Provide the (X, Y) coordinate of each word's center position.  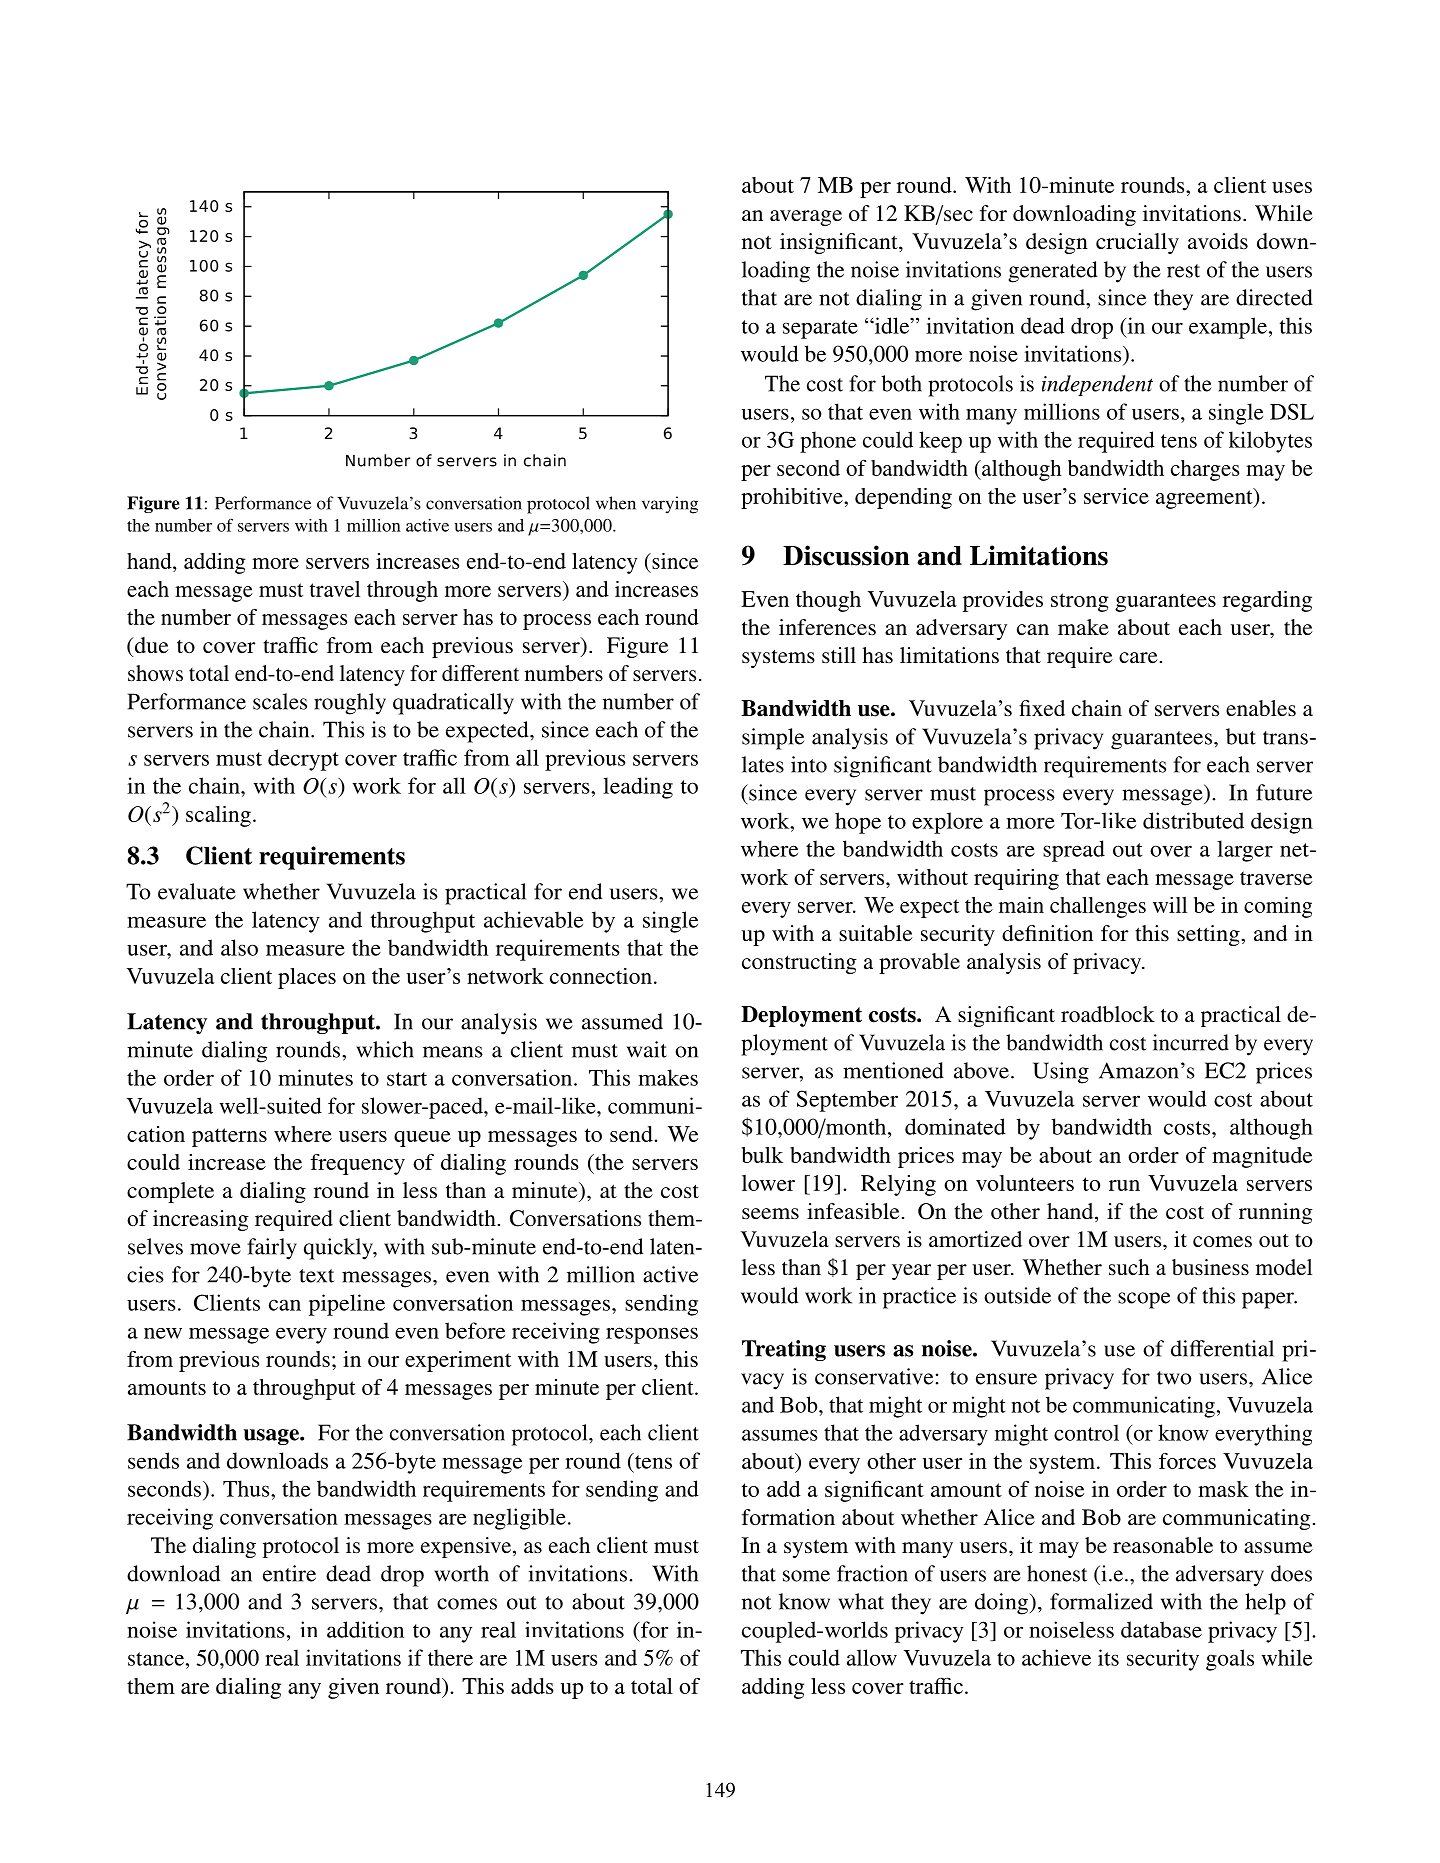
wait (647, 1049)
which (385, 1049)
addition (365, 1629)
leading (638, 788)
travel (335, 589)
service (1116, 496)
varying (670, 505)
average (806, 218)
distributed (1193, 820)
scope (1144, 1300)
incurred (1191, 1042)
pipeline (347, 1305)
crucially (1137, 243)
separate (820, 329)
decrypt (303, 760)
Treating (784, 1350)
